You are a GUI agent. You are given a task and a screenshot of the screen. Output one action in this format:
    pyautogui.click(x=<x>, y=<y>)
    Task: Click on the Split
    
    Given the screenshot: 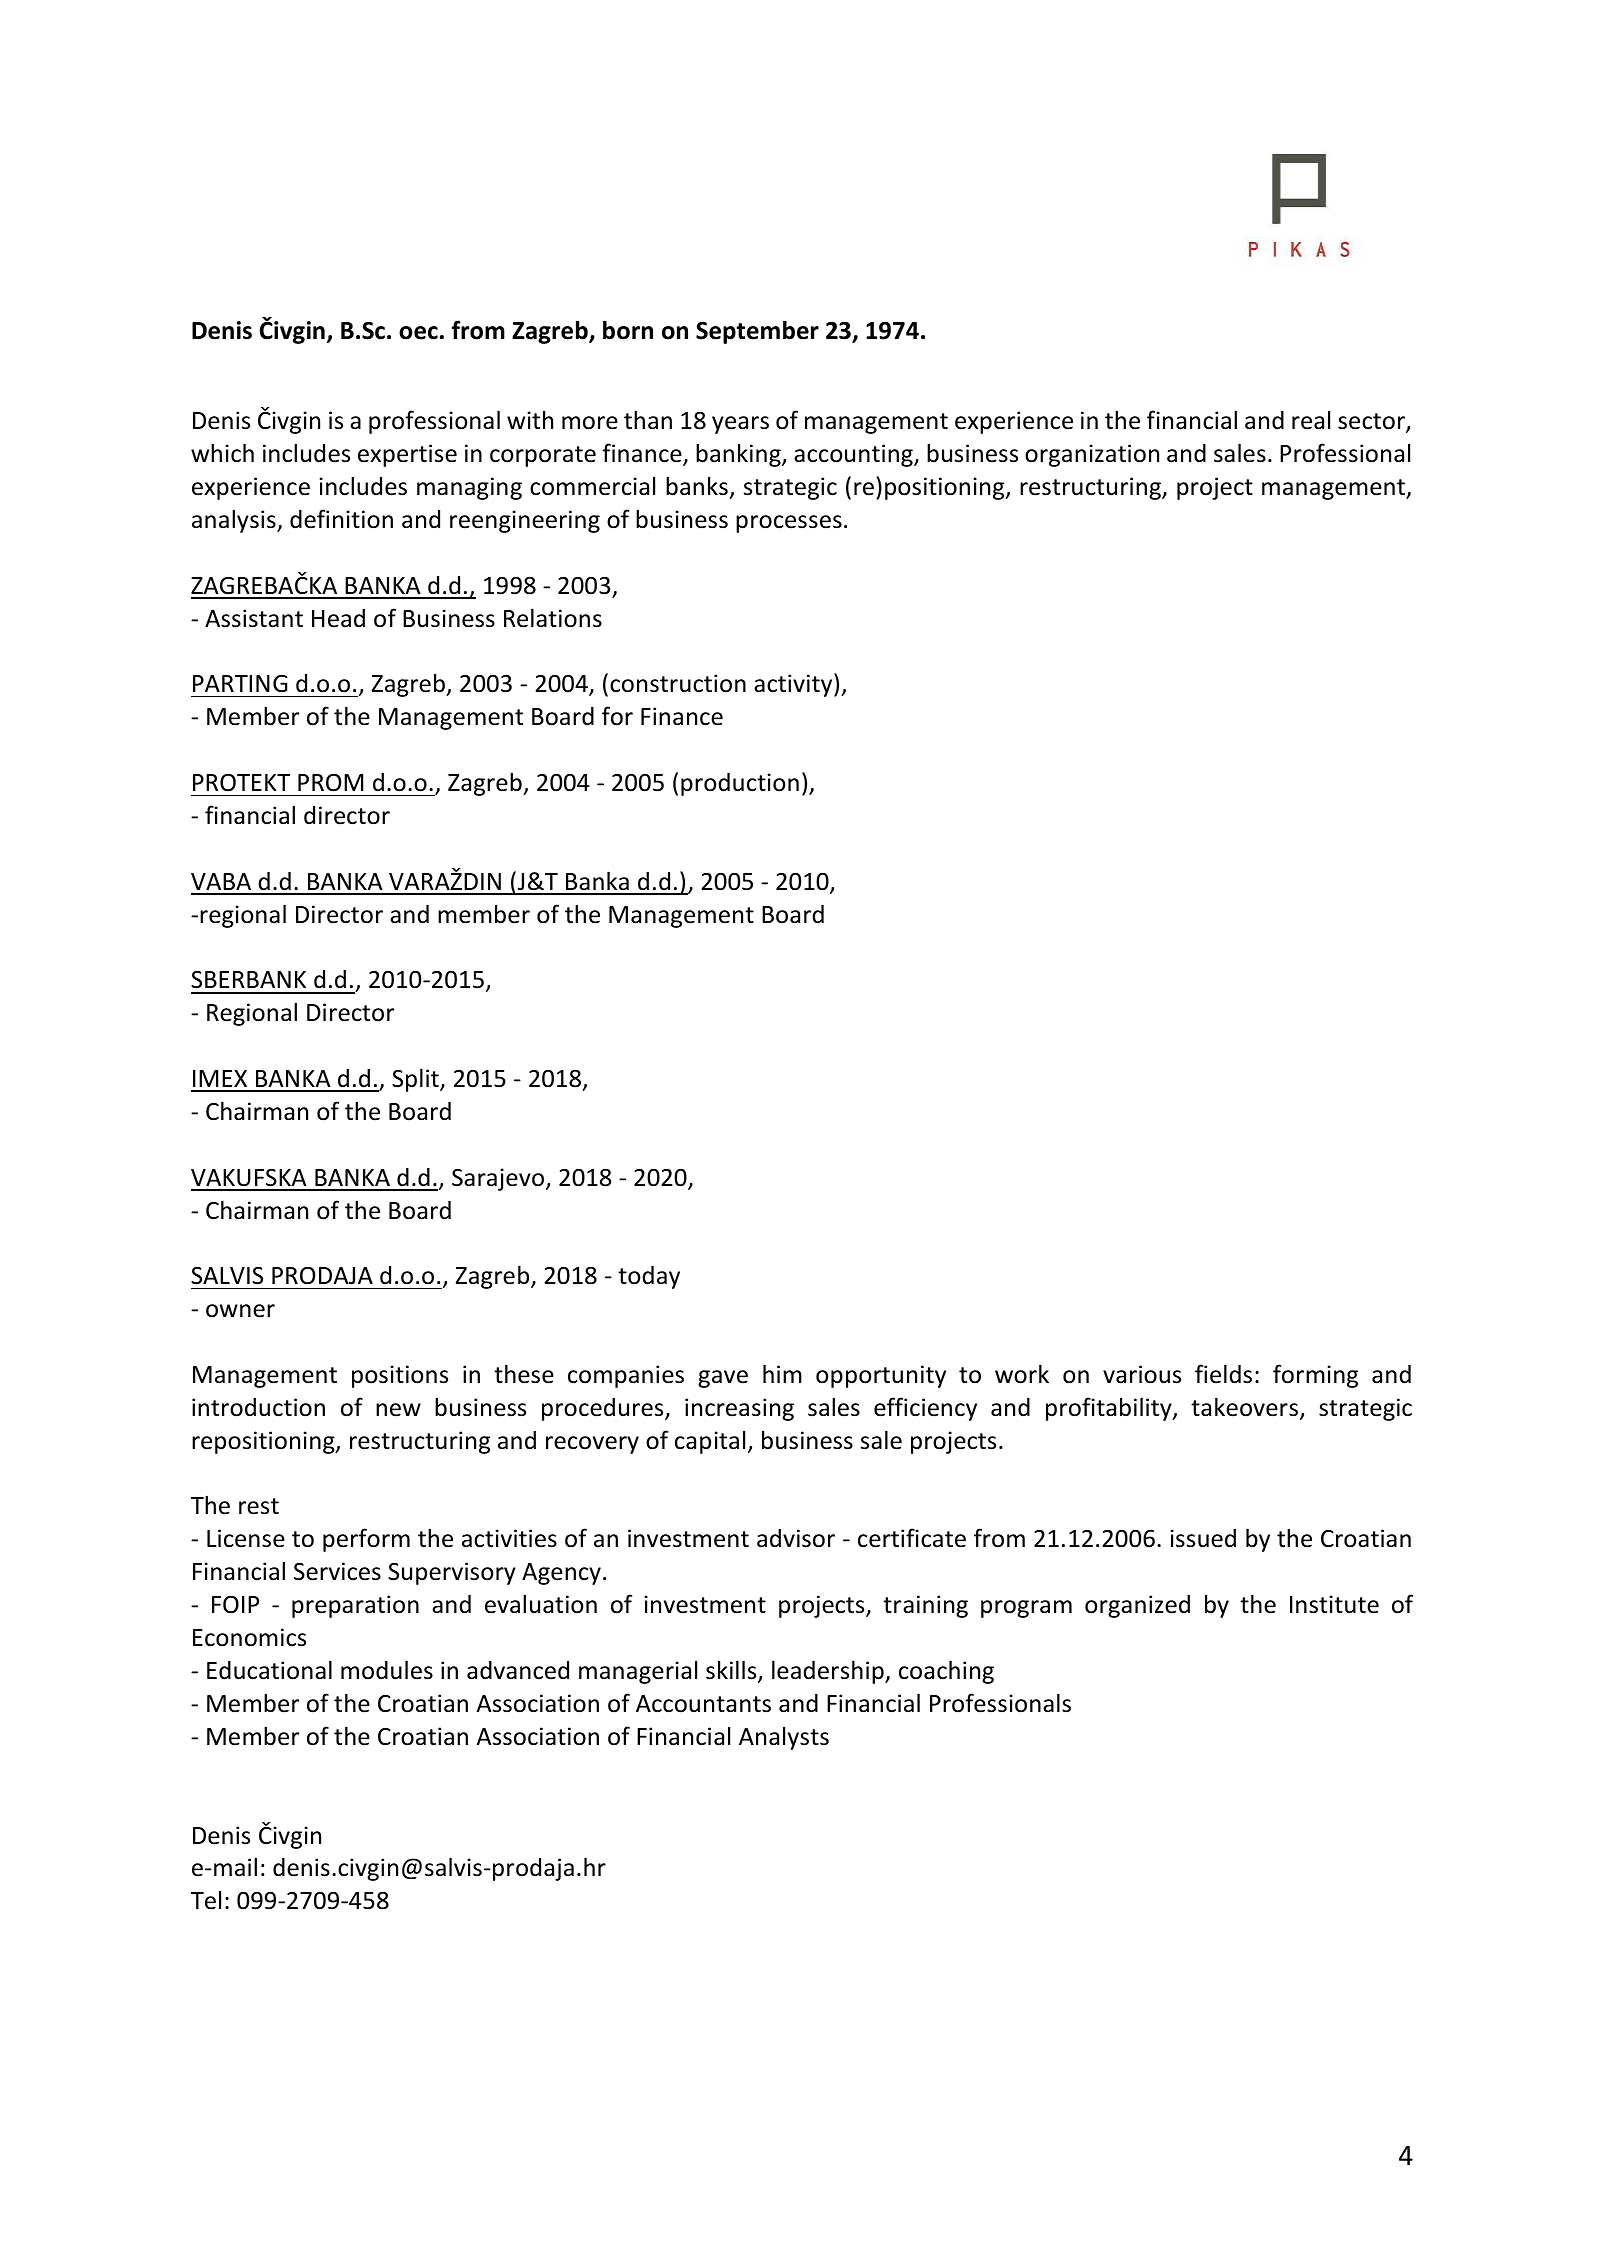 What is the action you would take?
    pyautogui.click(x=416, y=1080)
